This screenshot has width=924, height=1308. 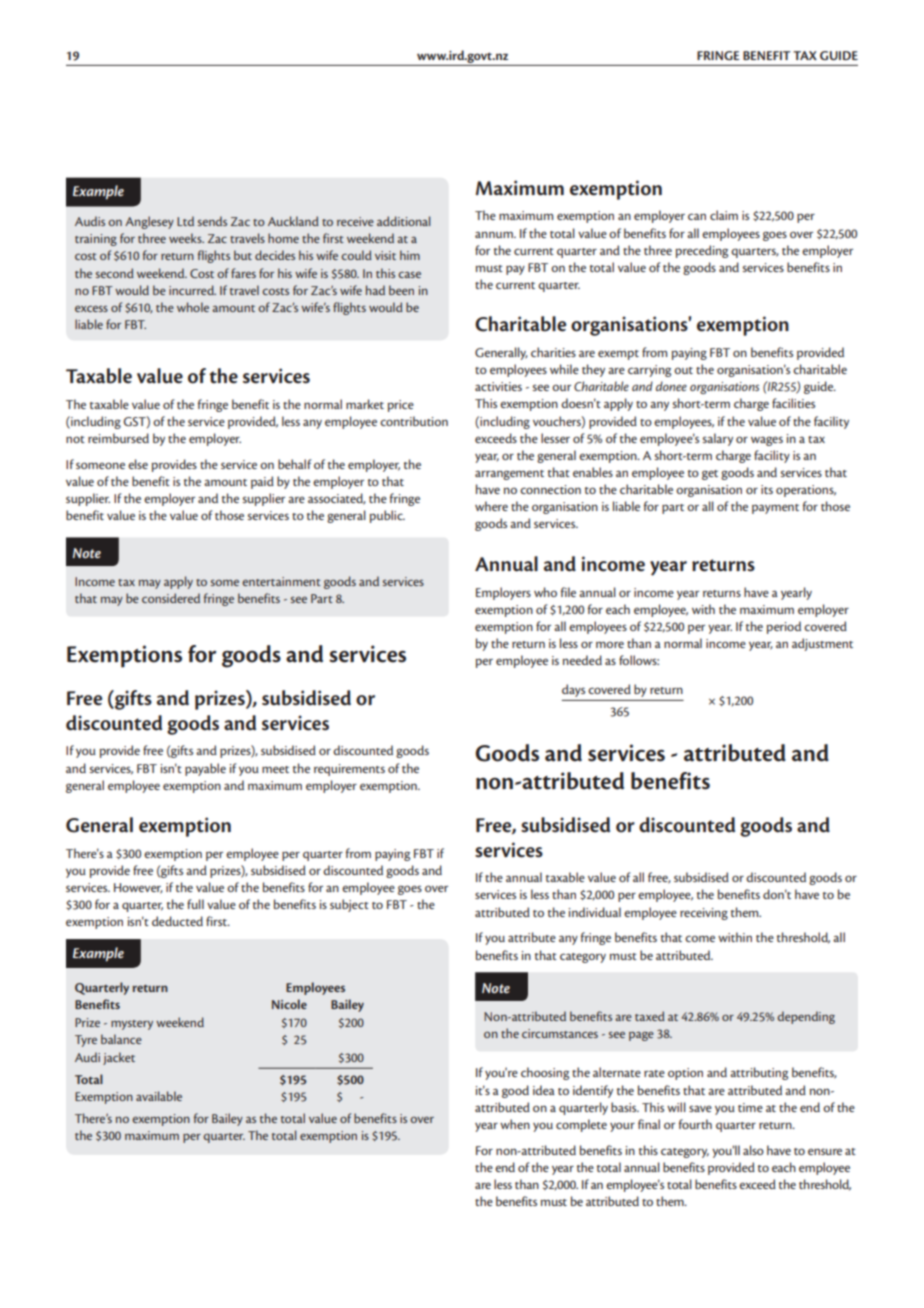 What do you see at coordinates (775, 509) in the screenshot?
I see `payment` at bounding box center [775, 509].
